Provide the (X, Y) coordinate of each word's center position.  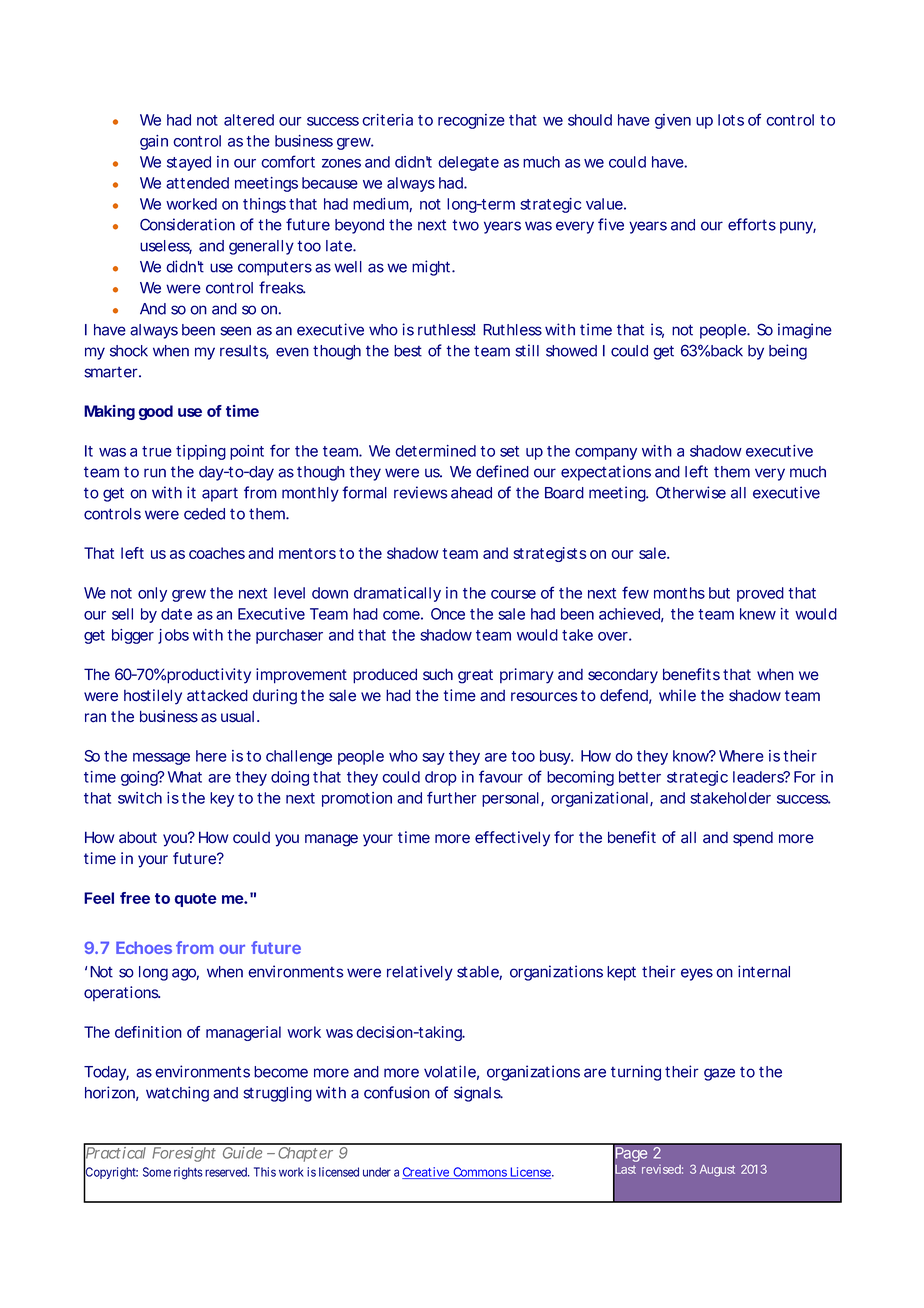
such (438, 674)
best (408, 351)
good (155, 412)
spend (753, 839)
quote (195, 900)
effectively (512, 839)
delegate (468, 163)
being (788, 352)
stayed (189, 163)
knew (758, 614)
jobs (173, 636)
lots (731, 120)
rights (188, 1173)
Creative (426, 1173)
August (717, 1171)
